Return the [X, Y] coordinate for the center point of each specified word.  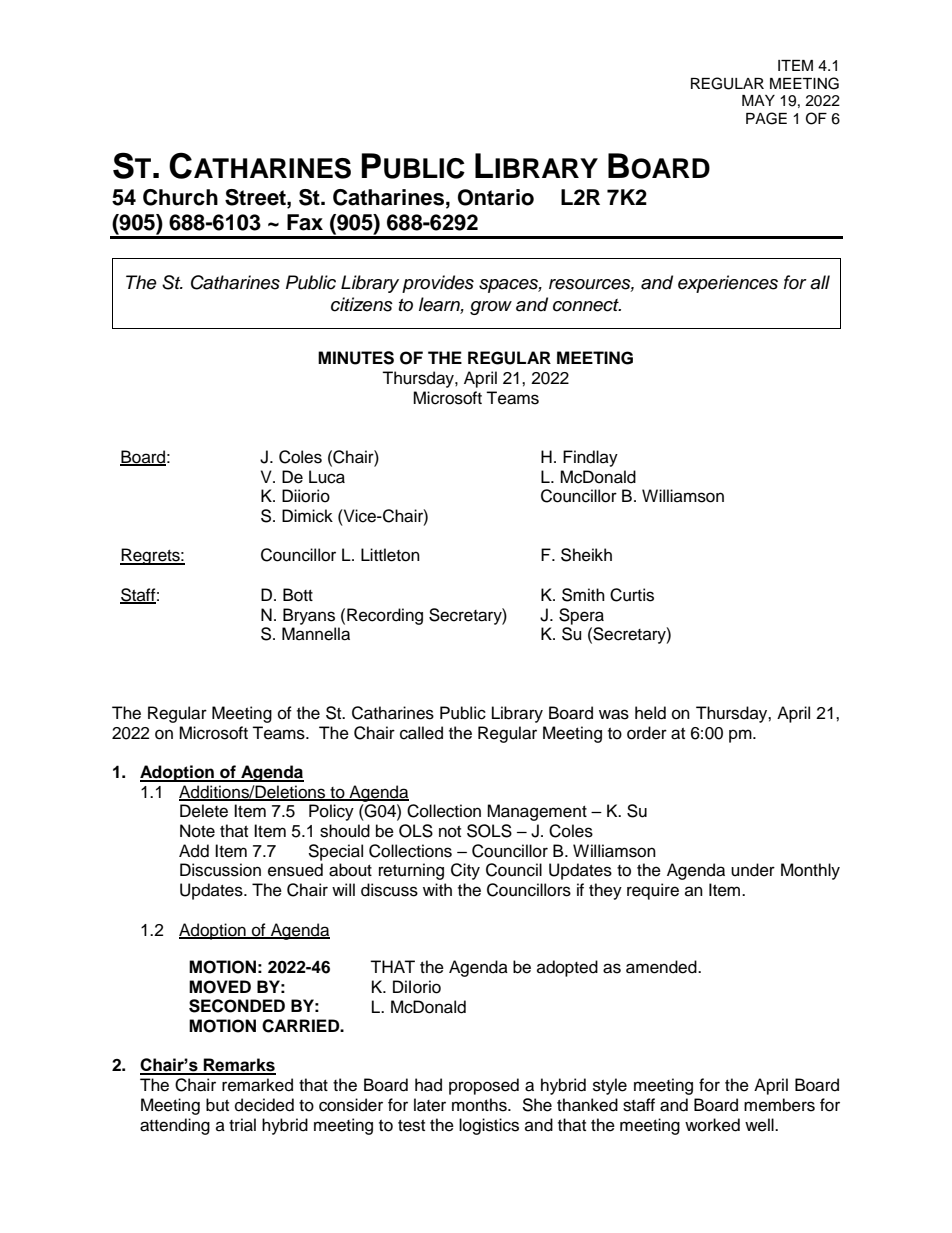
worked [712, 1125]
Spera [581, 616]
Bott [298, 595]
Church [180, 197]
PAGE [766, 118]
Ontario [496, 197]
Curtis [632, 595]
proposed [484, 1086]
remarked [257, 1085]
